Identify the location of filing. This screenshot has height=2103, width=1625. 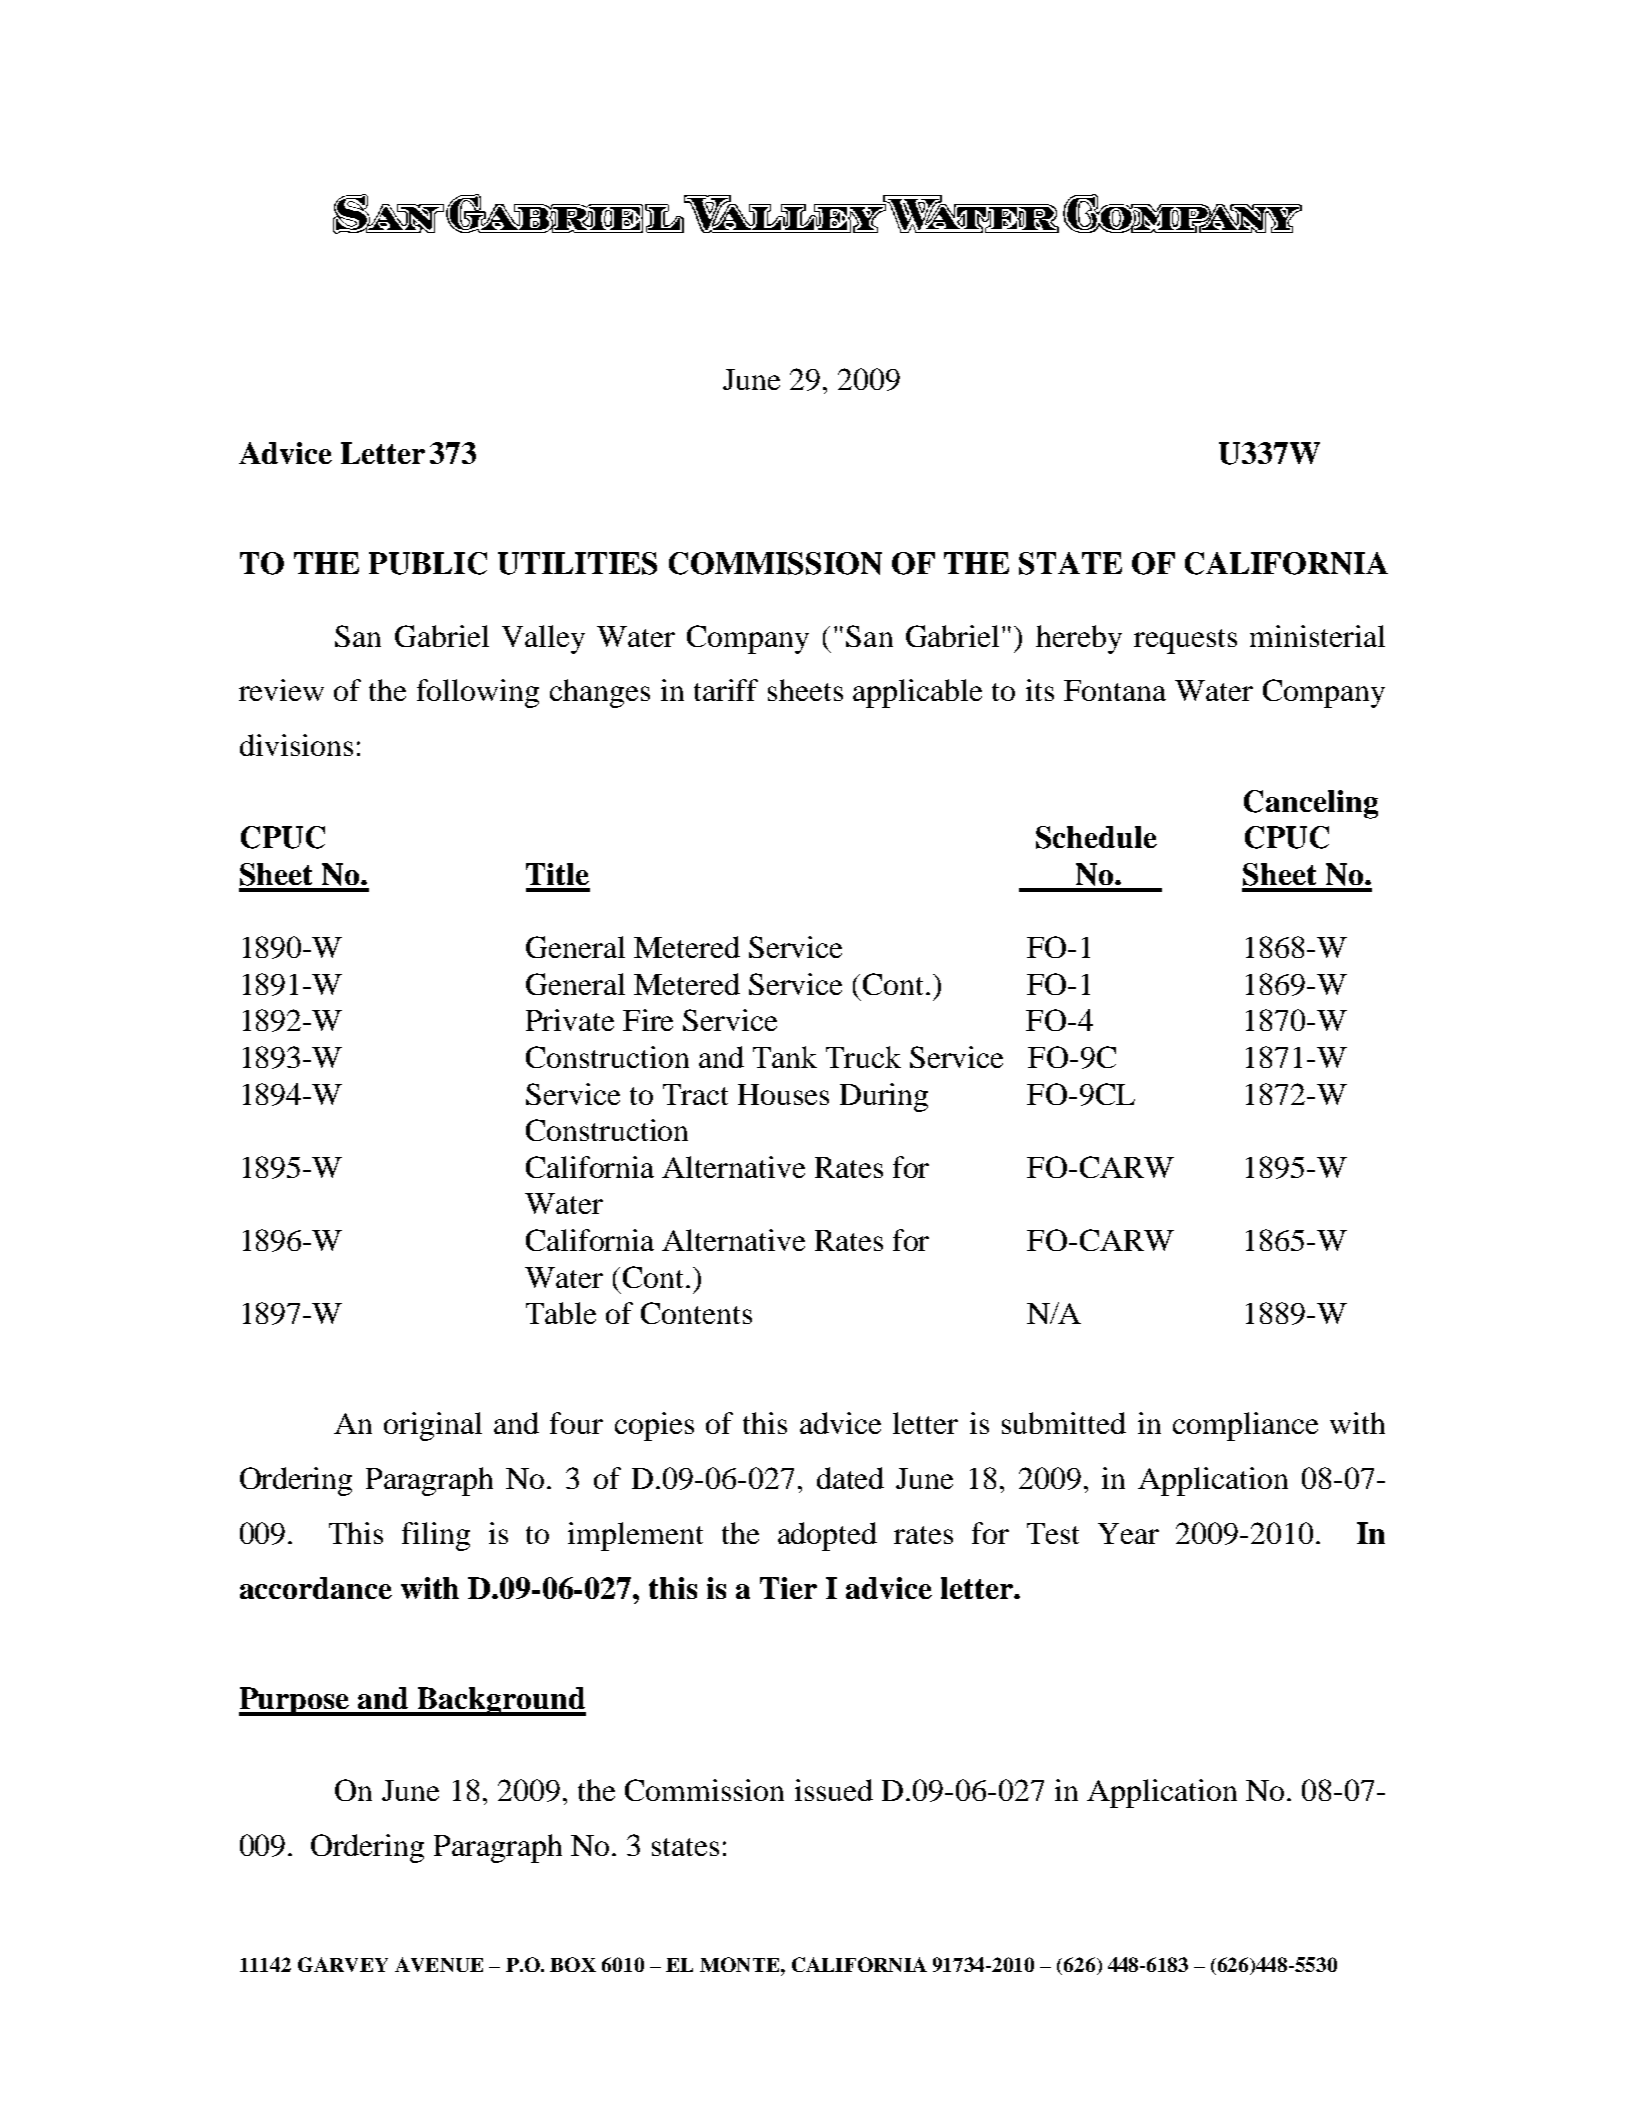
(436, 1536).
